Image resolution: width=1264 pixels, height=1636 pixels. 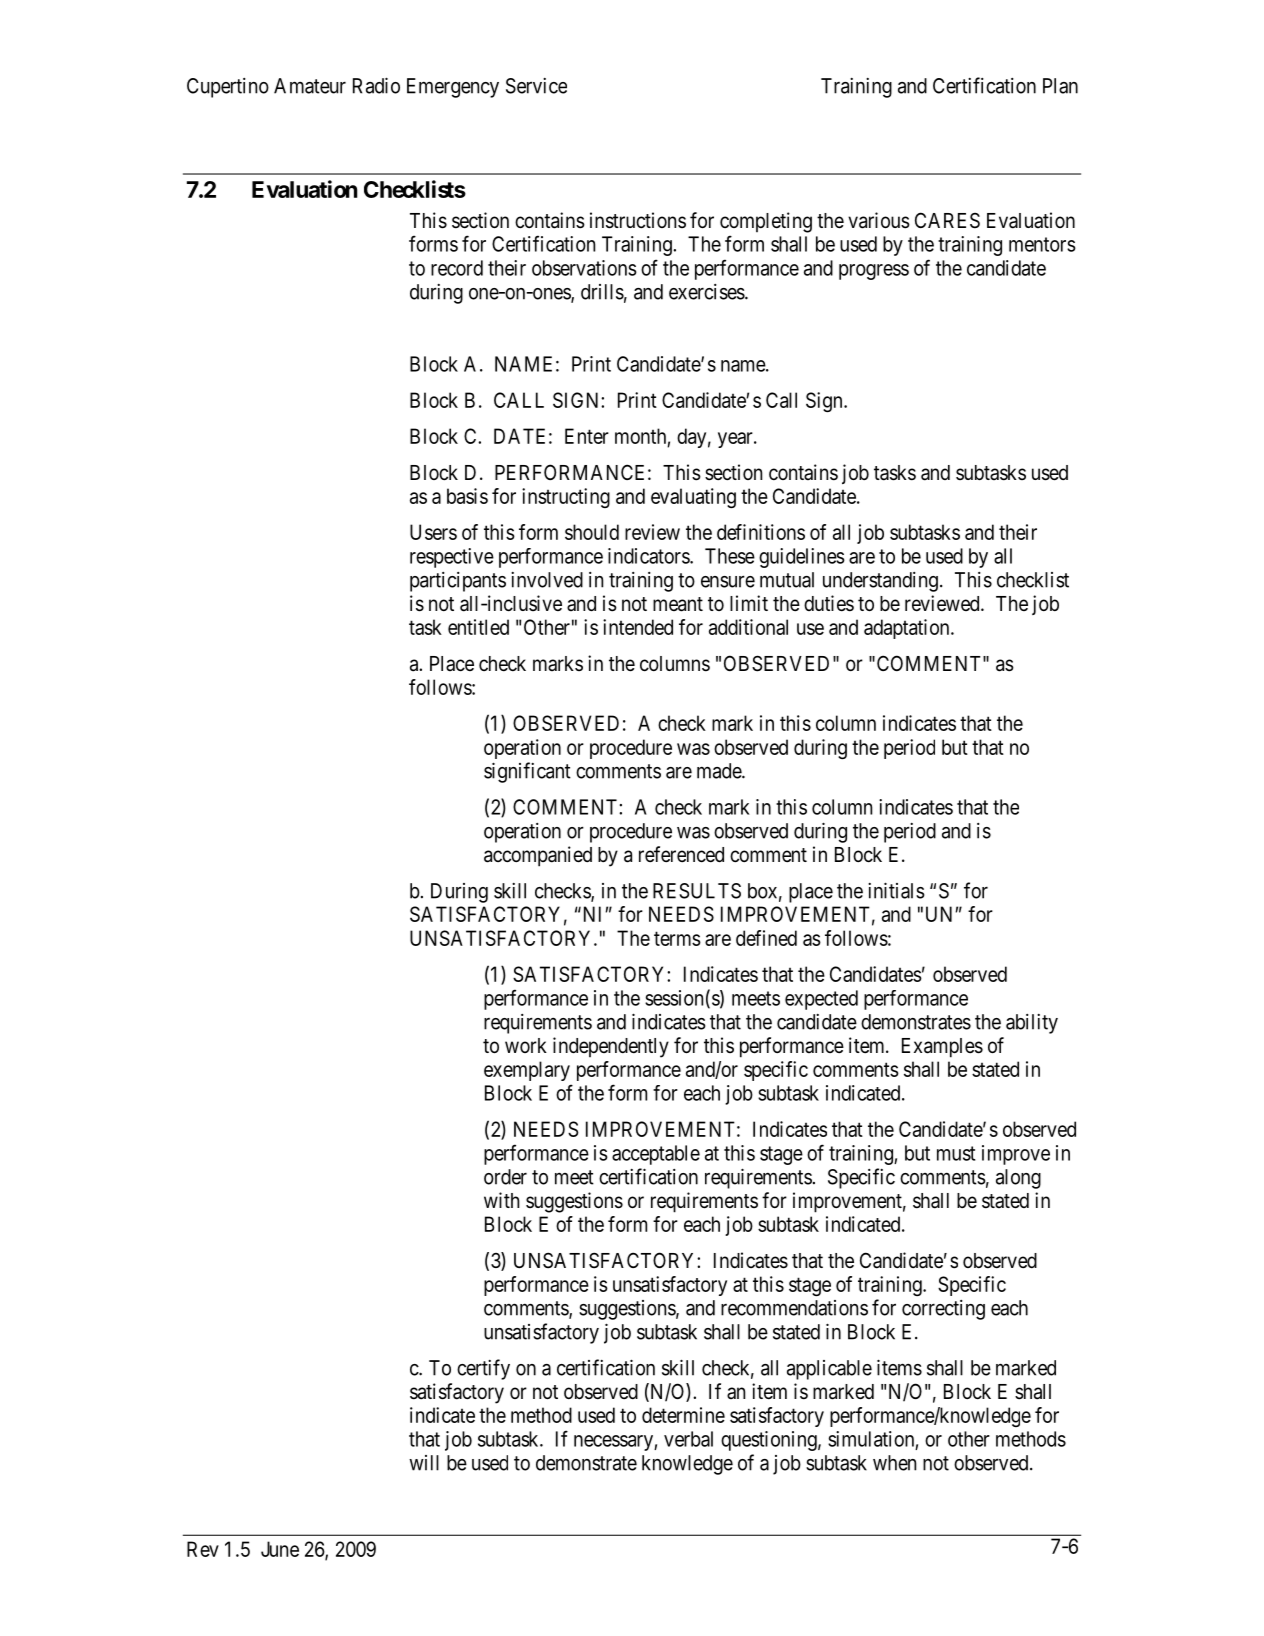 What do you see at coordinates (310, 86) in the image?
I see `Amateur` at bounding box center [310, 86].
